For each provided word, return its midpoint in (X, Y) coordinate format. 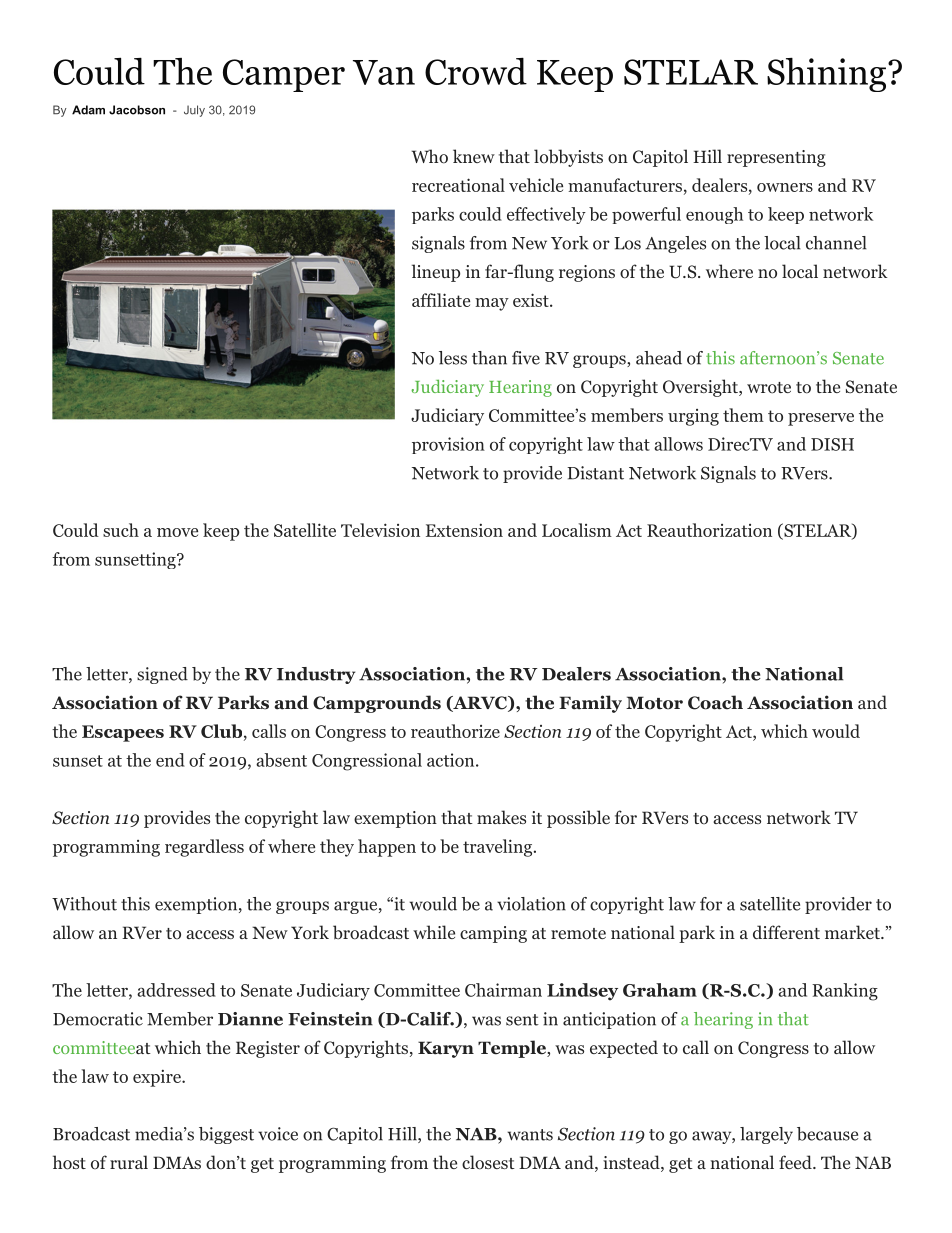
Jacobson (137, 110)
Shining (826, 75)
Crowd (476, 71)
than (489, 358)
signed (162, 675)
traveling (497, 848)
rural (129, 1162)
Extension (464, 530)
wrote (769, 388)
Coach (715, 702)
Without (84, 904)
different (786, 932)
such (121, 530)
